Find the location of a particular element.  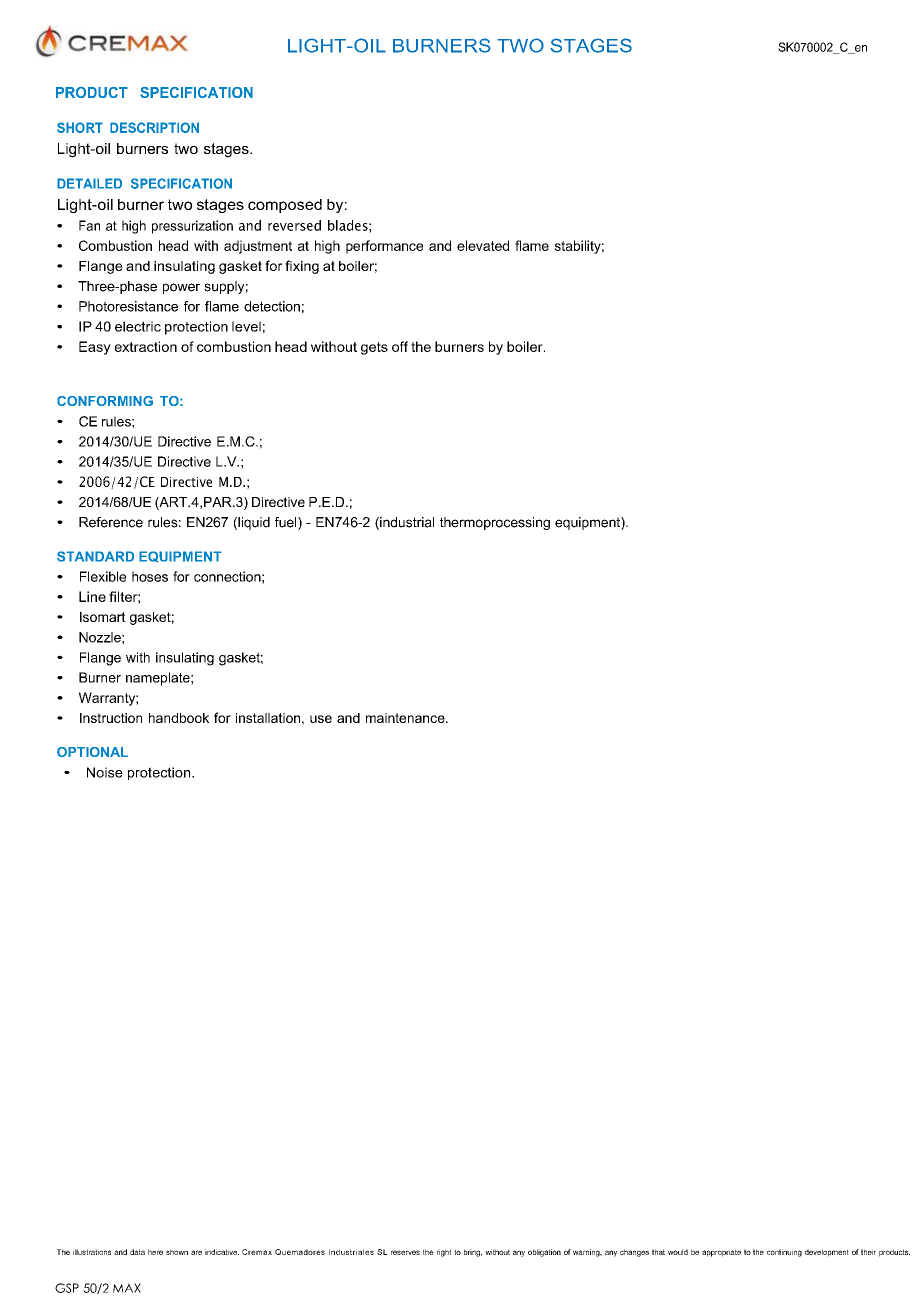

off is located at coordinates (400, 346).
